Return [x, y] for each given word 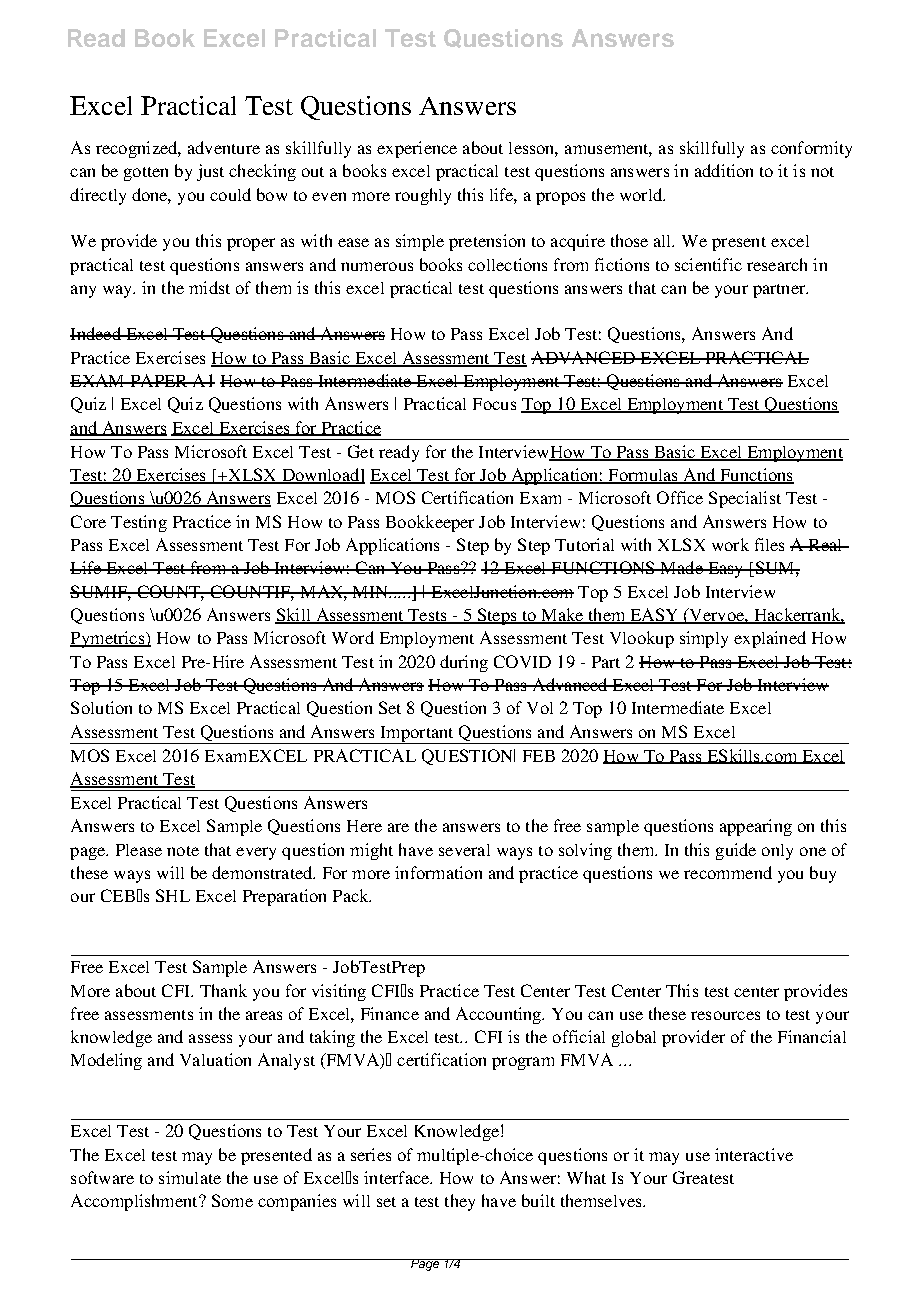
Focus [494, 404]
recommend [728, 872]
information [438, 872]
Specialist [745, 499]
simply [704, 639]
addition [724, 170]
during [464, 663]
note [183, 851]
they [460, 1202]
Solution [101, 707]
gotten [146, 174]
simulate [190, 1177]
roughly [423, 196]
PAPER [159, 380]
